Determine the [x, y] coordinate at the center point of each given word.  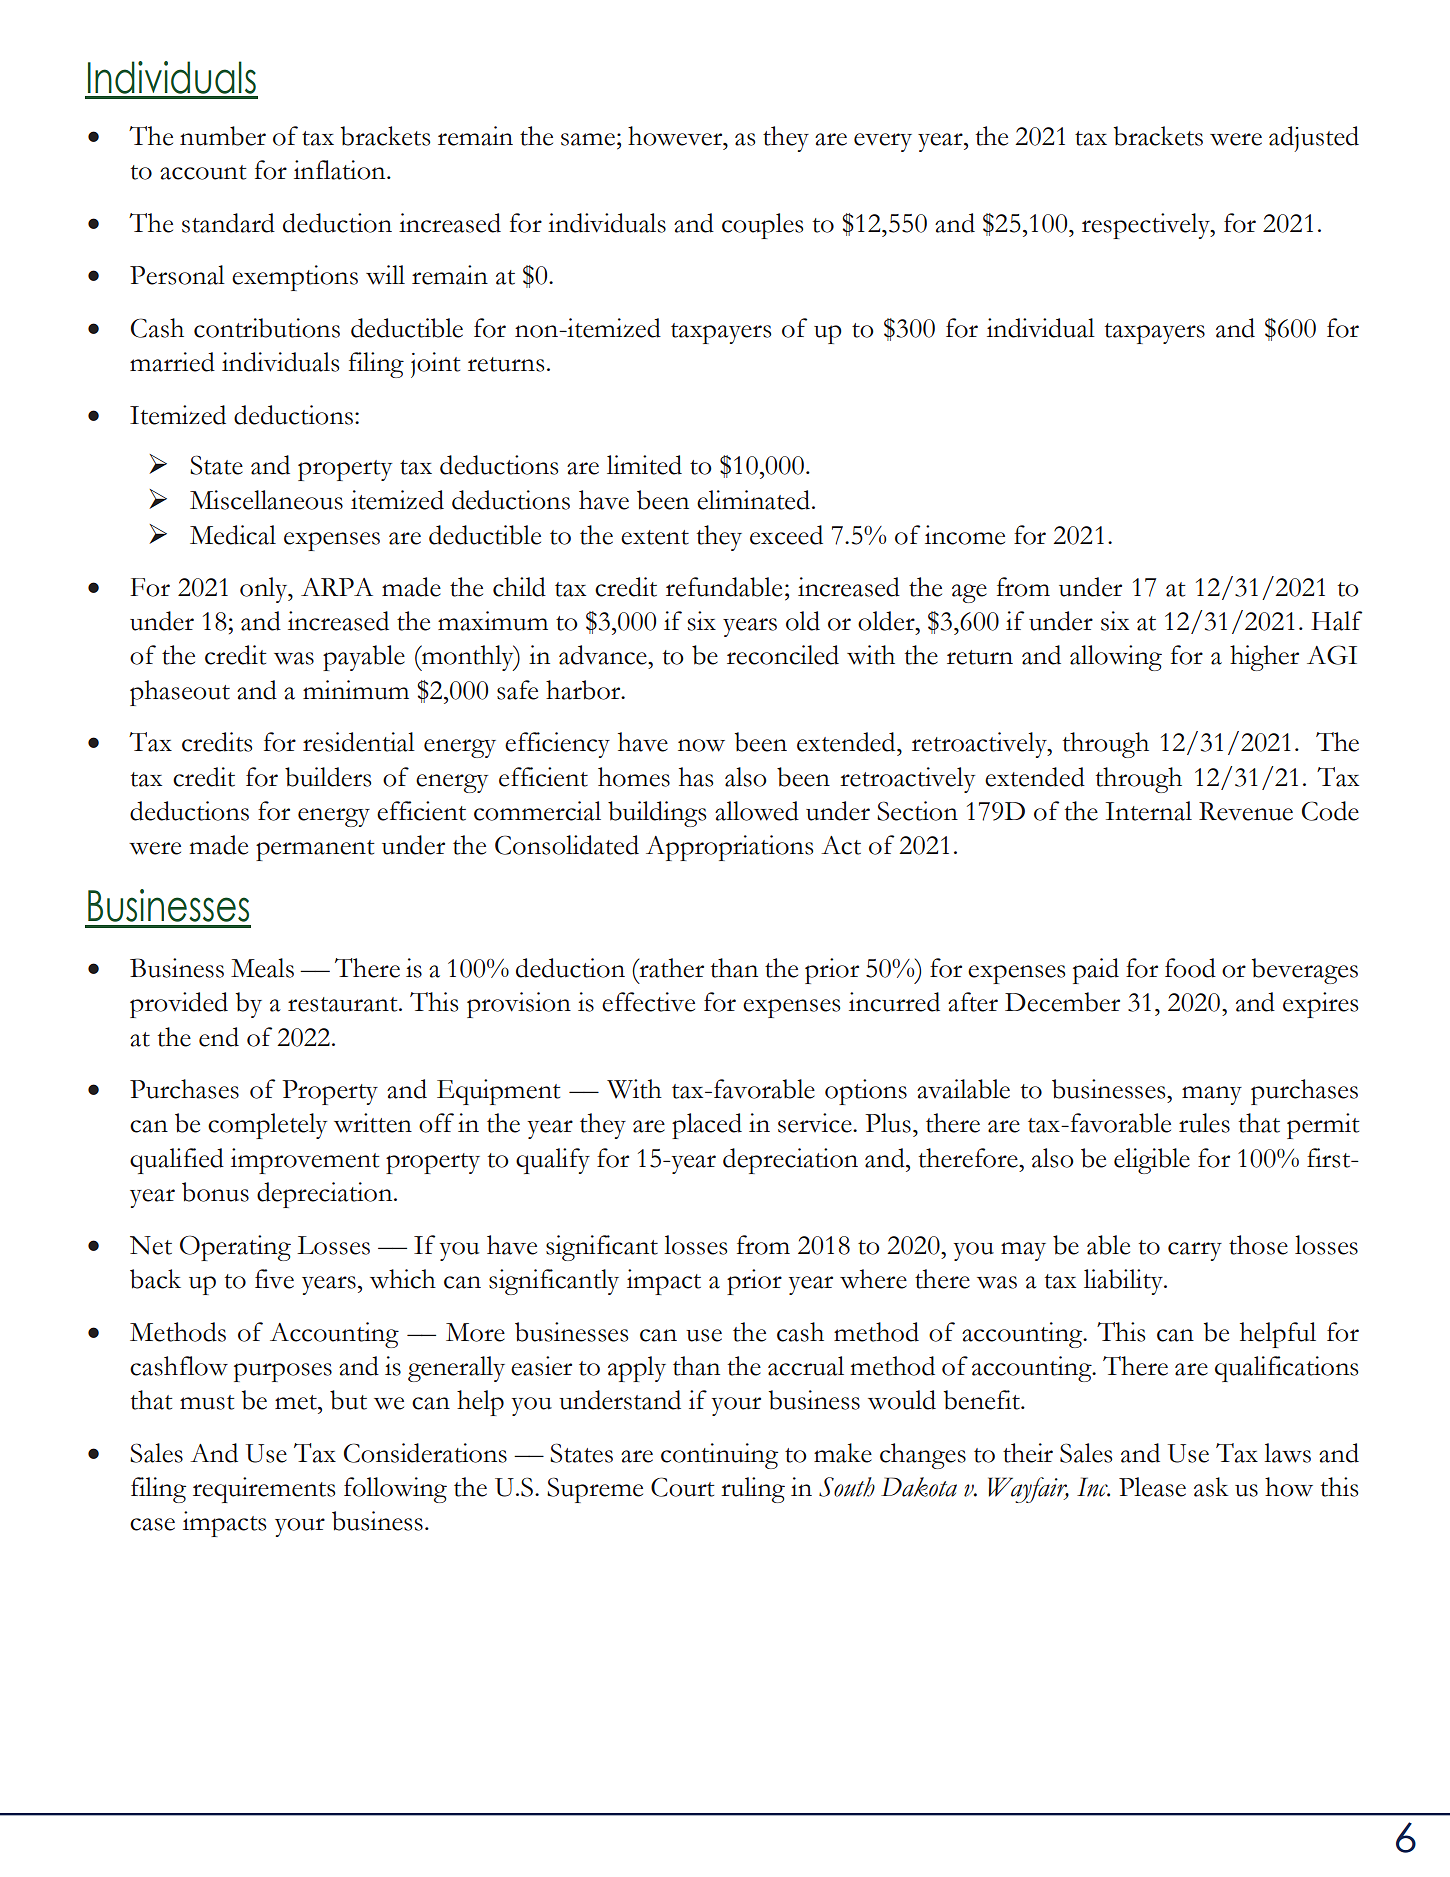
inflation [341, 170]
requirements [264, 1490]
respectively [1147, 226]
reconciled [783, 655]
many [1212, 1095]
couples [762, 226]
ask [1211, 1487]
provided [179, 1005]
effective [648, 1002]
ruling [753, 1490]
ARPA [337, 587]
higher [1264, 658]
